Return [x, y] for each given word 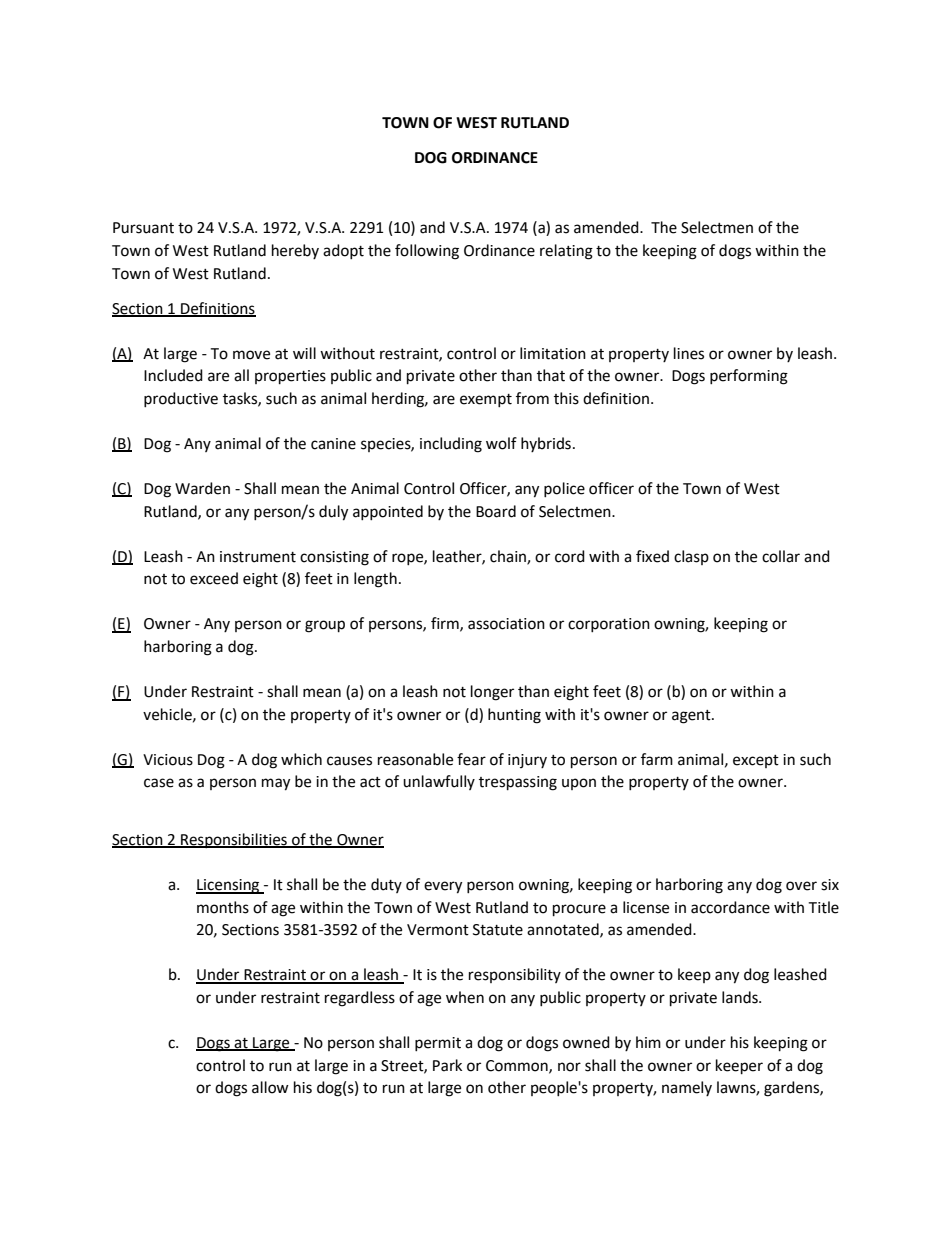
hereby [295, 251]
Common [518, 1066]
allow [270, 1087]
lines [689, 353]
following [427, 252]
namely [687, 1088]
